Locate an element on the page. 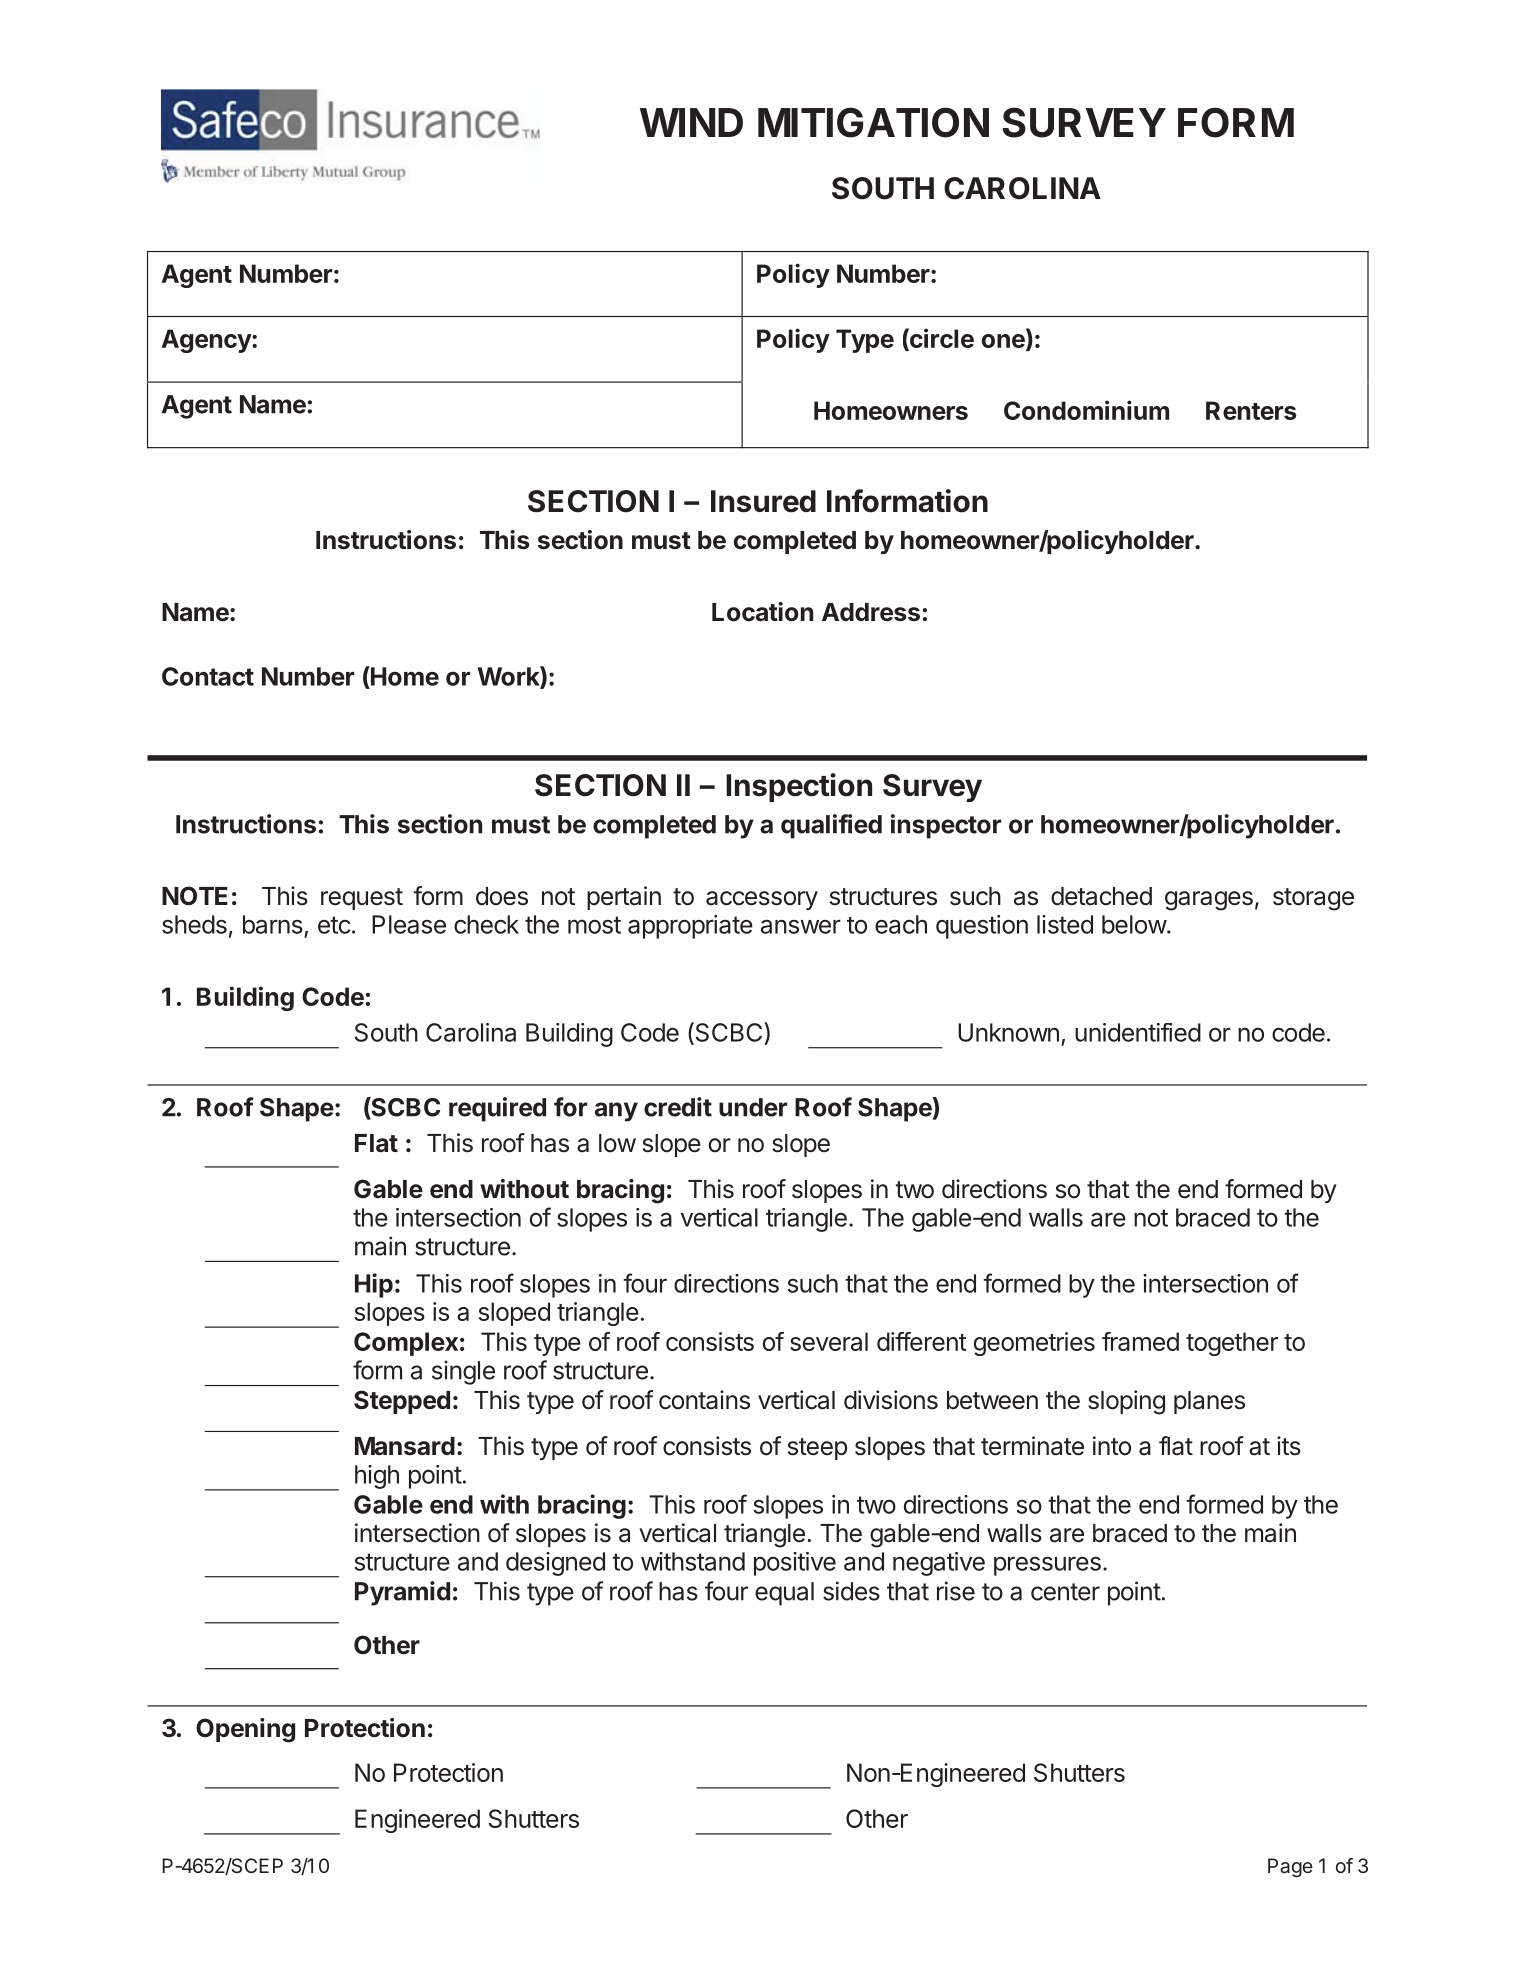 This document has height=1967, width=1520. WIND is located at coordinates (691, 122).
